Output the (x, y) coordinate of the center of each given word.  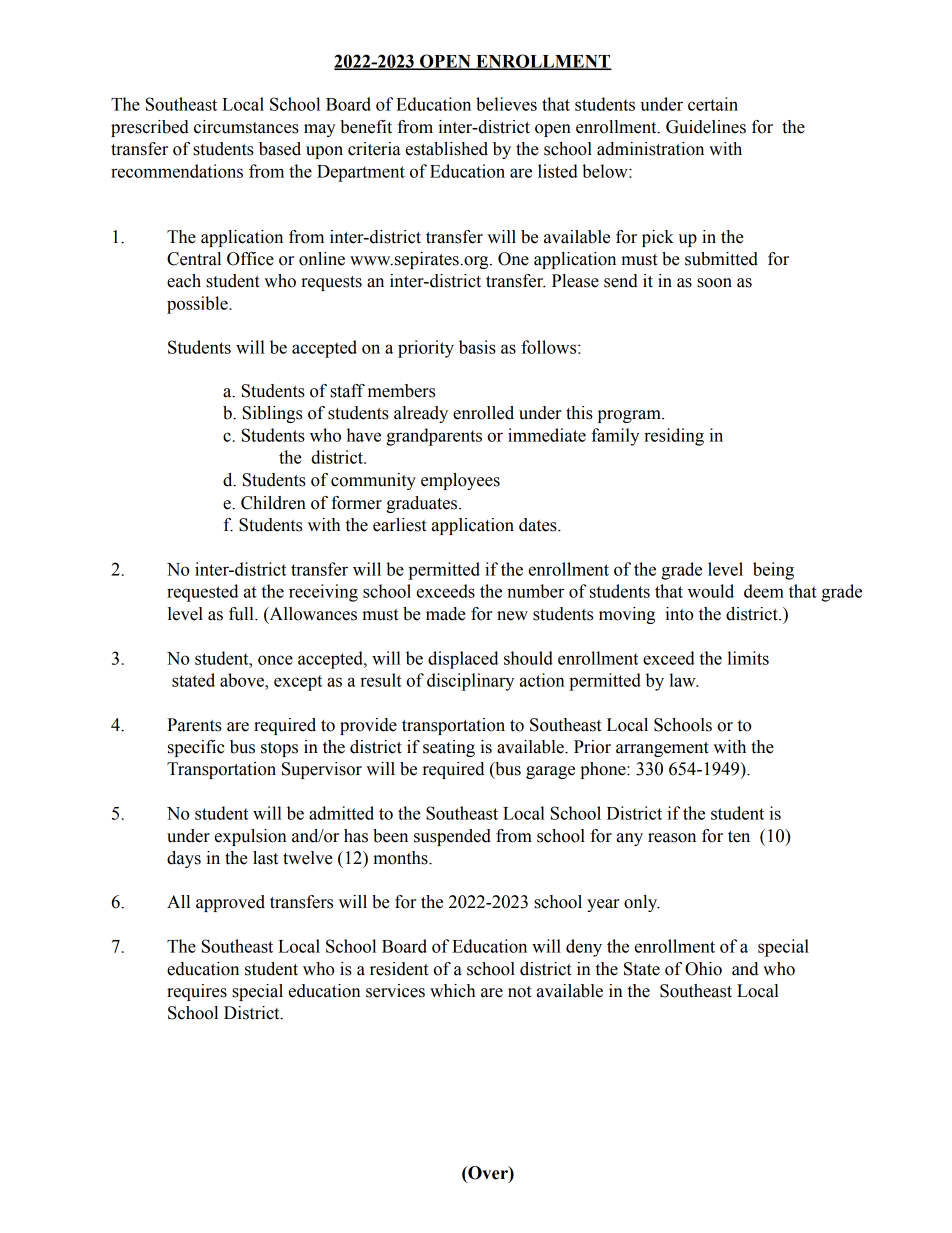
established (447, 149)
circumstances (246, 127)
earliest (399, 525)
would (711, 591)
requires (197, 992)
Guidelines (706, 127)
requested (202, 593)
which (452, 991)
